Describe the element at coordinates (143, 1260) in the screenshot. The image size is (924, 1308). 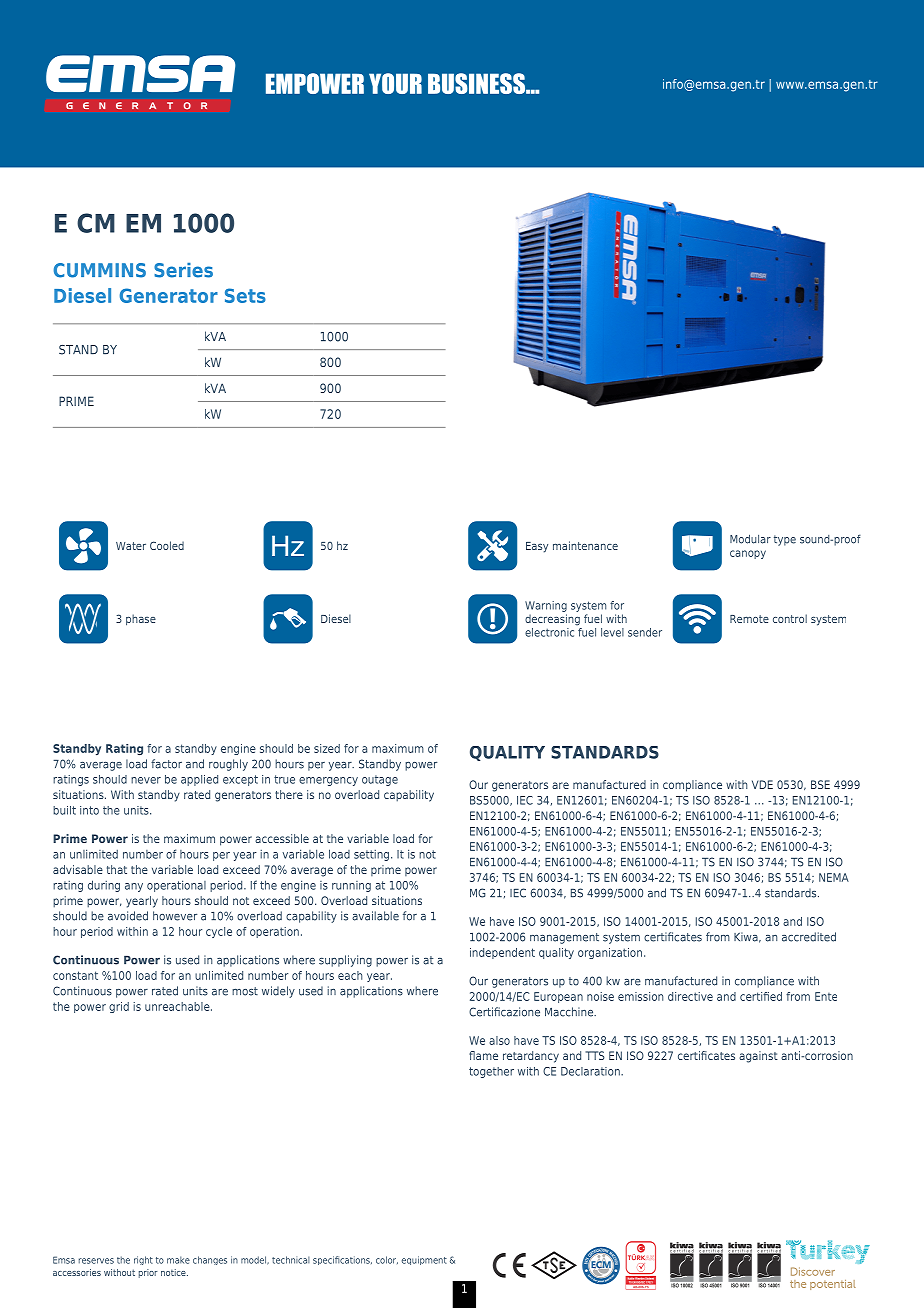
I see `right` at that location.
